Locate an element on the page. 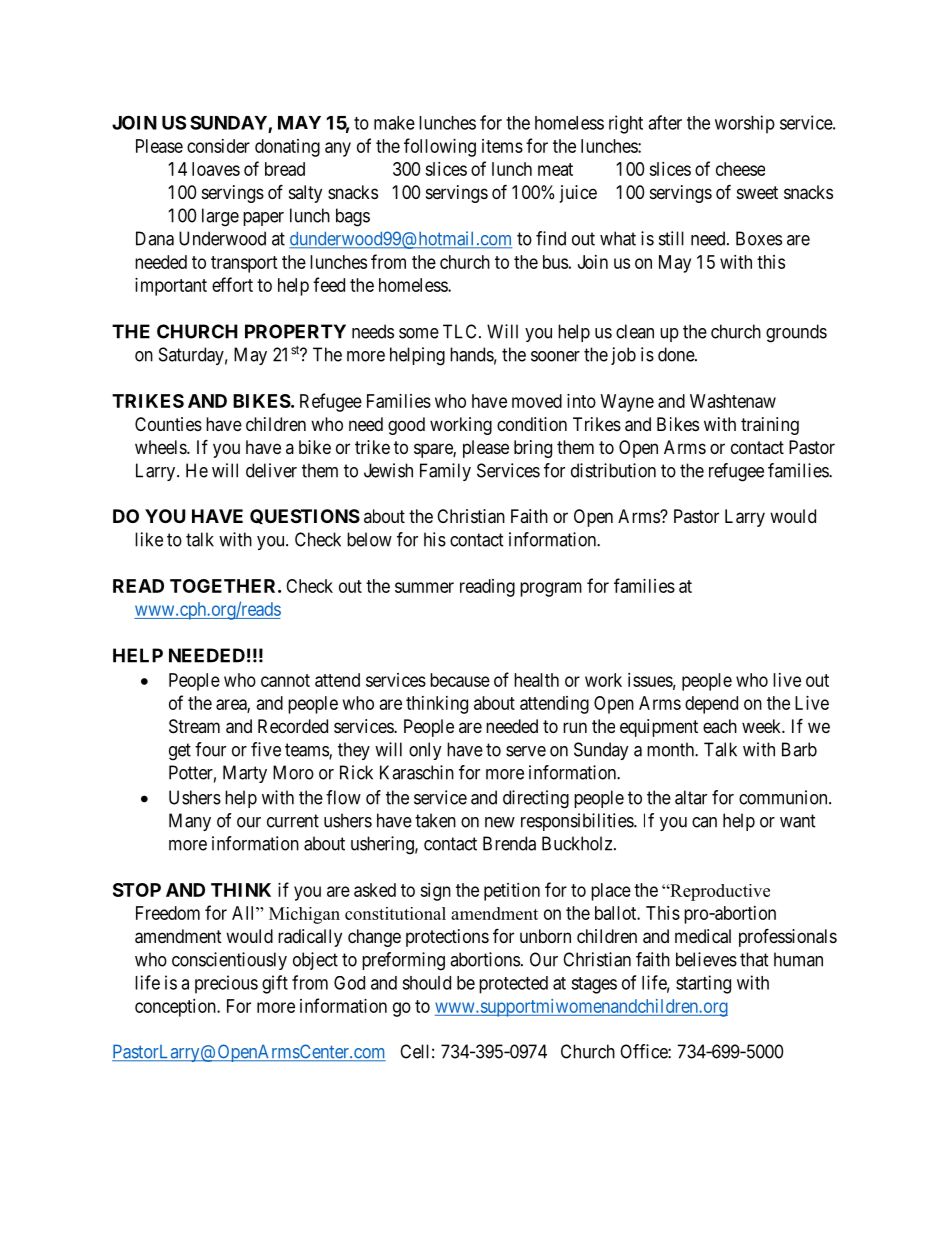  precious is located at coordinates (226, 984).
